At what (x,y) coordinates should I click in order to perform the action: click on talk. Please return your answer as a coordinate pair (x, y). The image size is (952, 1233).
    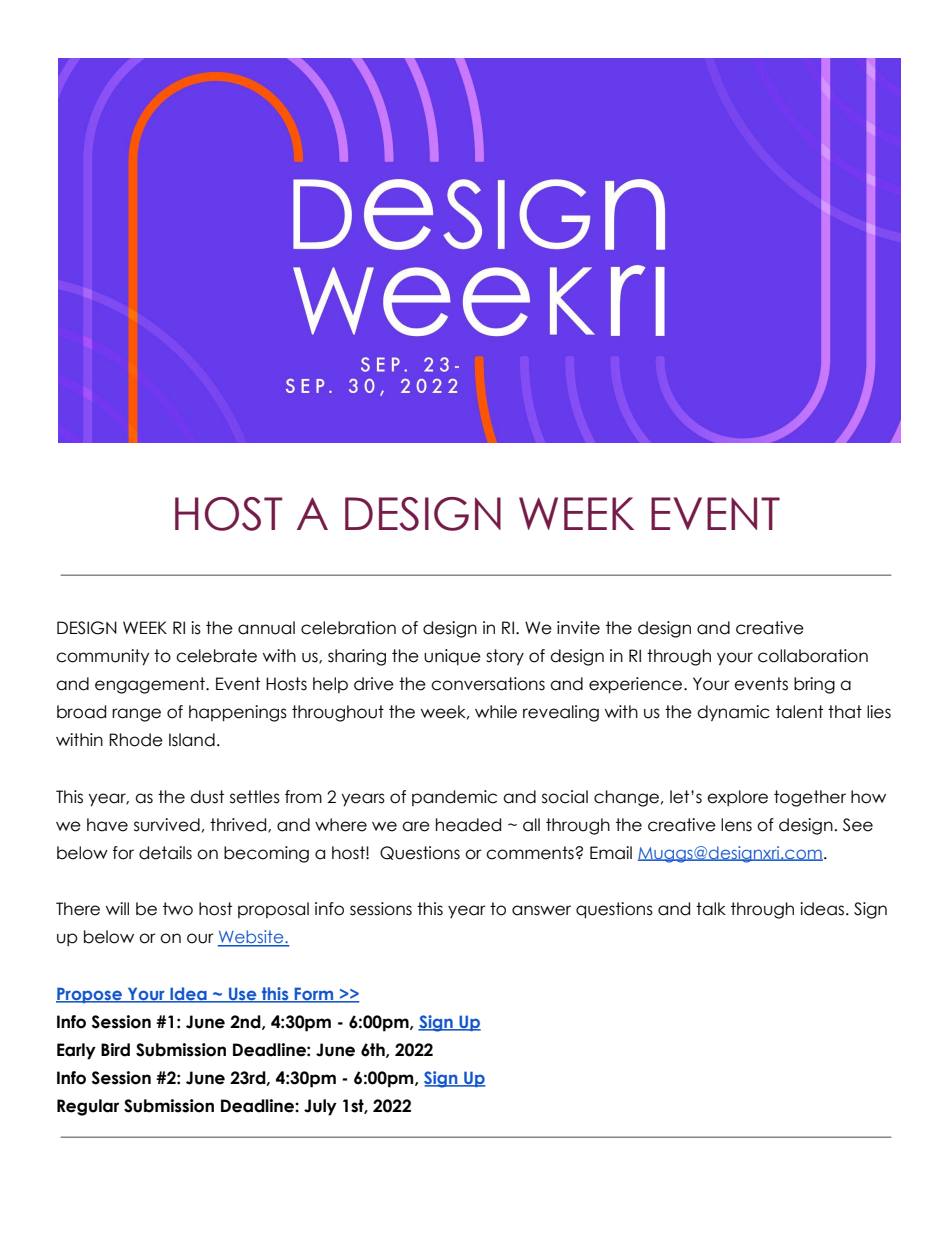
    Looking at the image, I should click on (711, 909).
